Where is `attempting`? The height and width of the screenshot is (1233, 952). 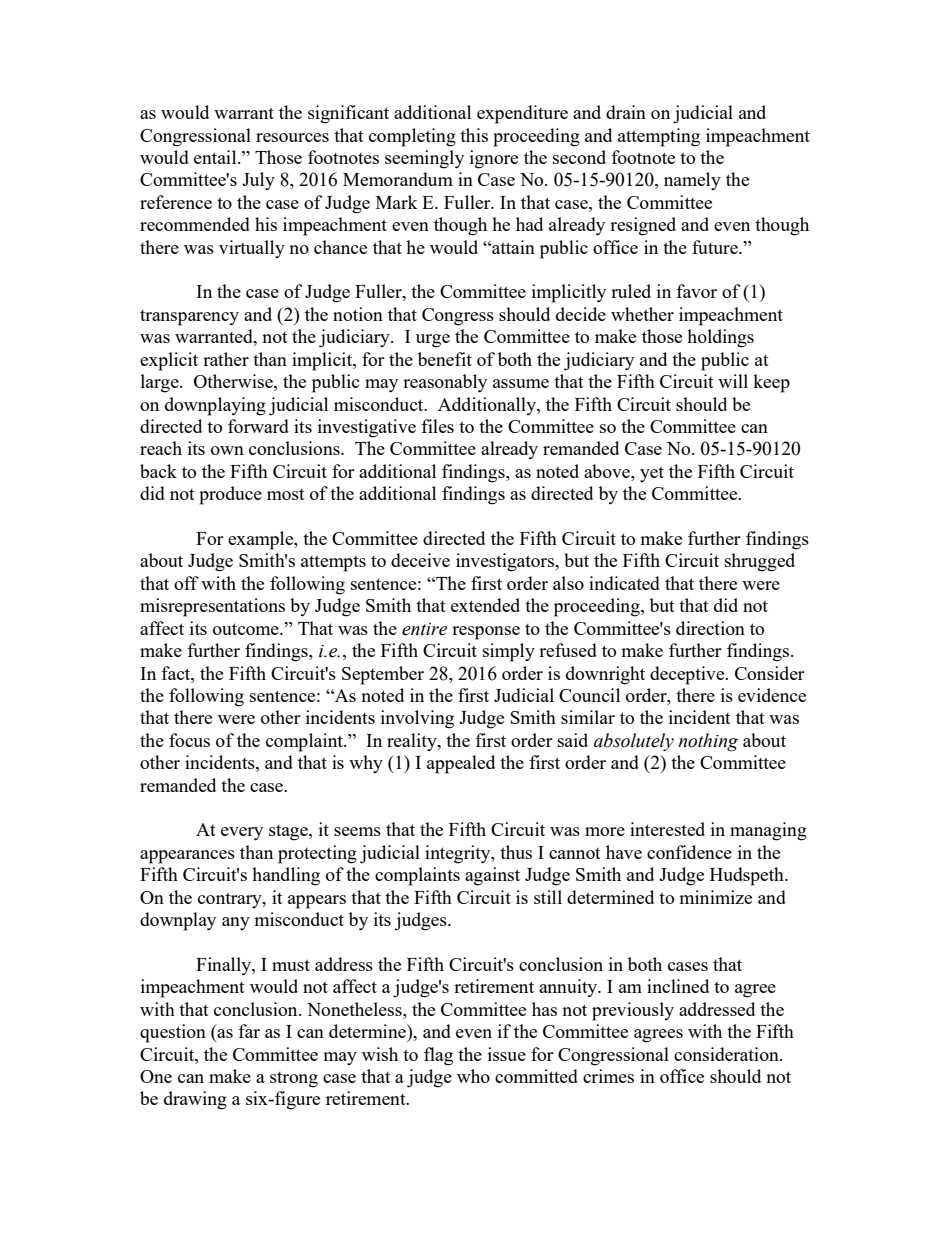 attempting is located at coordinates (659, 137).
